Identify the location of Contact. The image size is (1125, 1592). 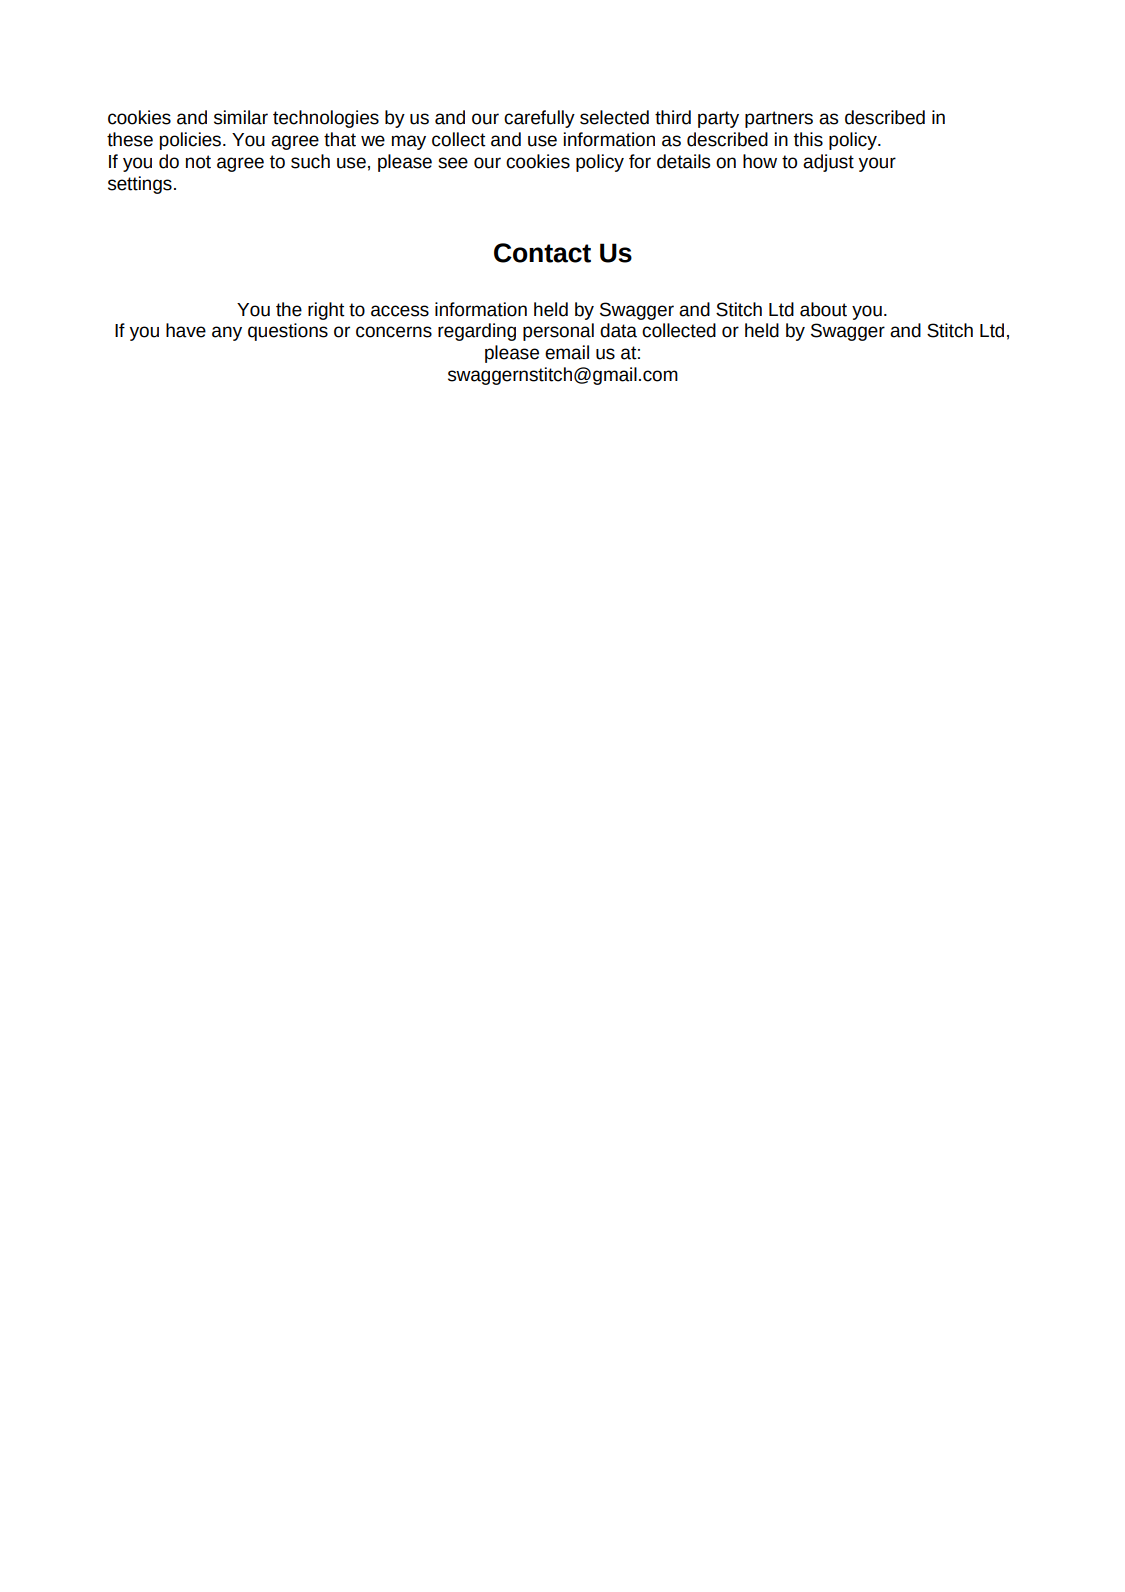
(542, 253).
